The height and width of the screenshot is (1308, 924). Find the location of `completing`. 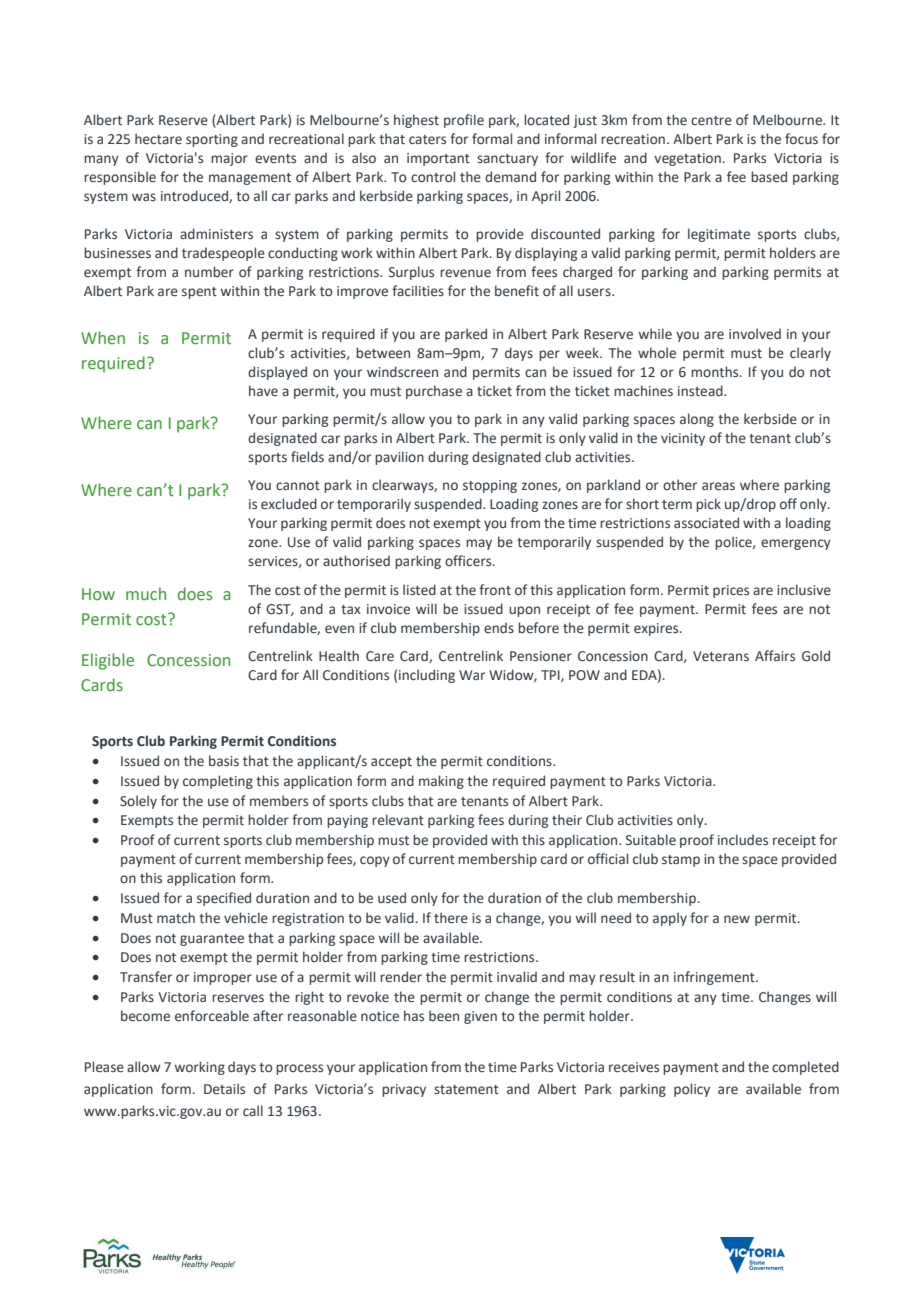

completing is located at coordinates (218, 782).
